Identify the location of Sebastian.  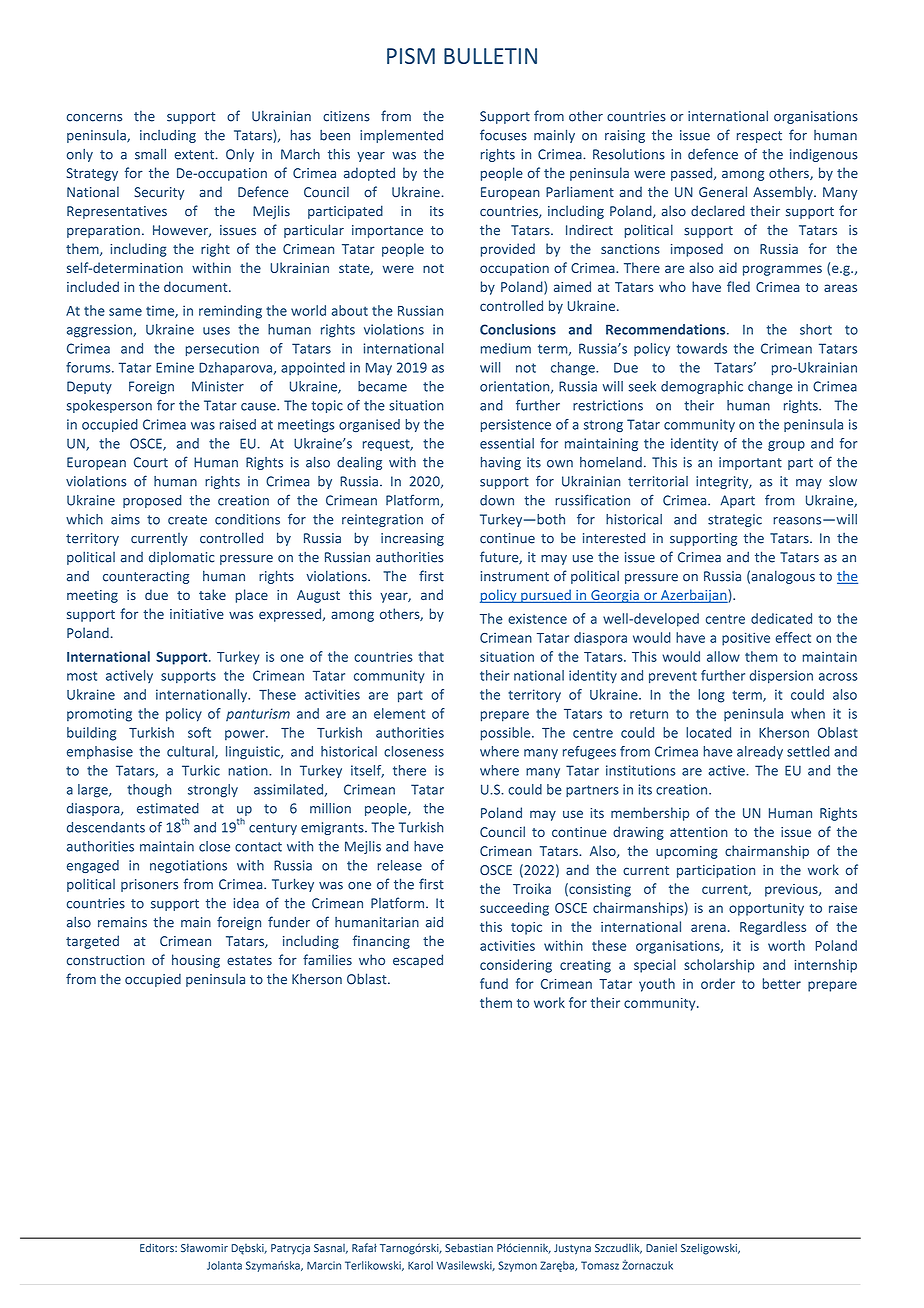
(469, 1248).
